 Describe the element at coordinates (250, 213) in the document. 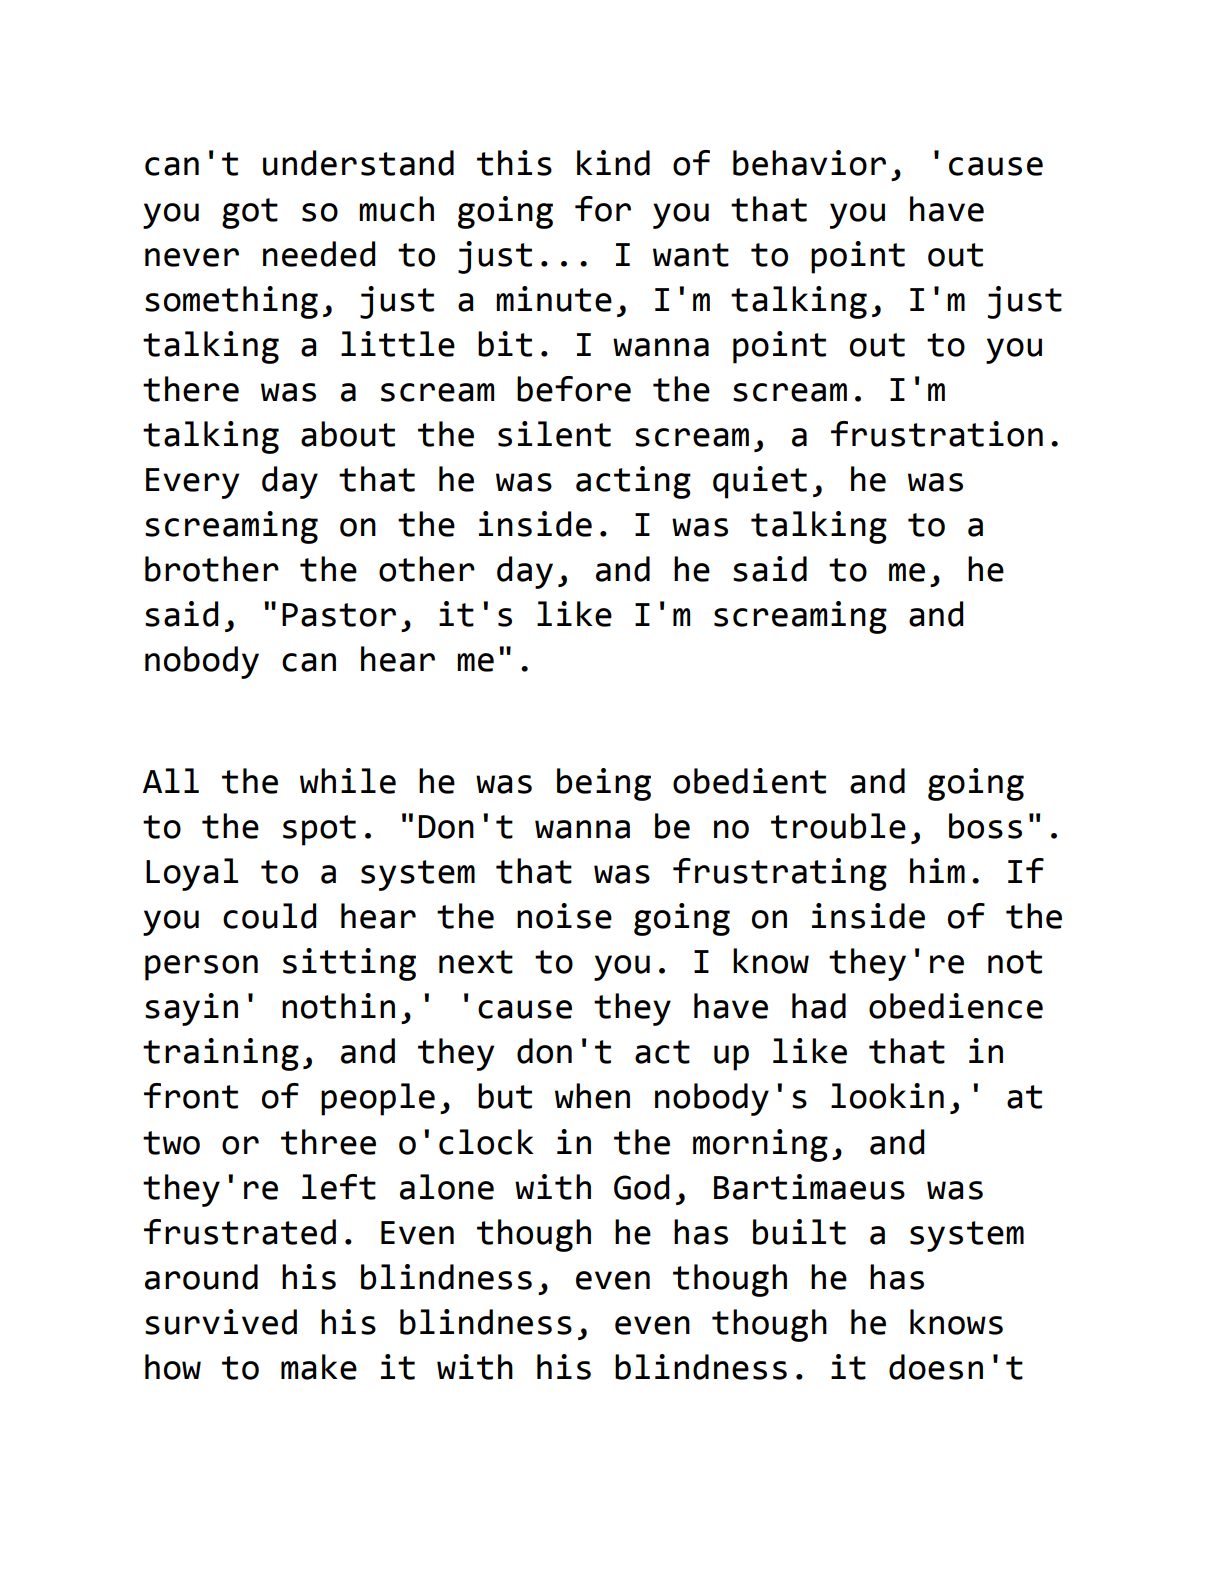

I see `got` at that location.
